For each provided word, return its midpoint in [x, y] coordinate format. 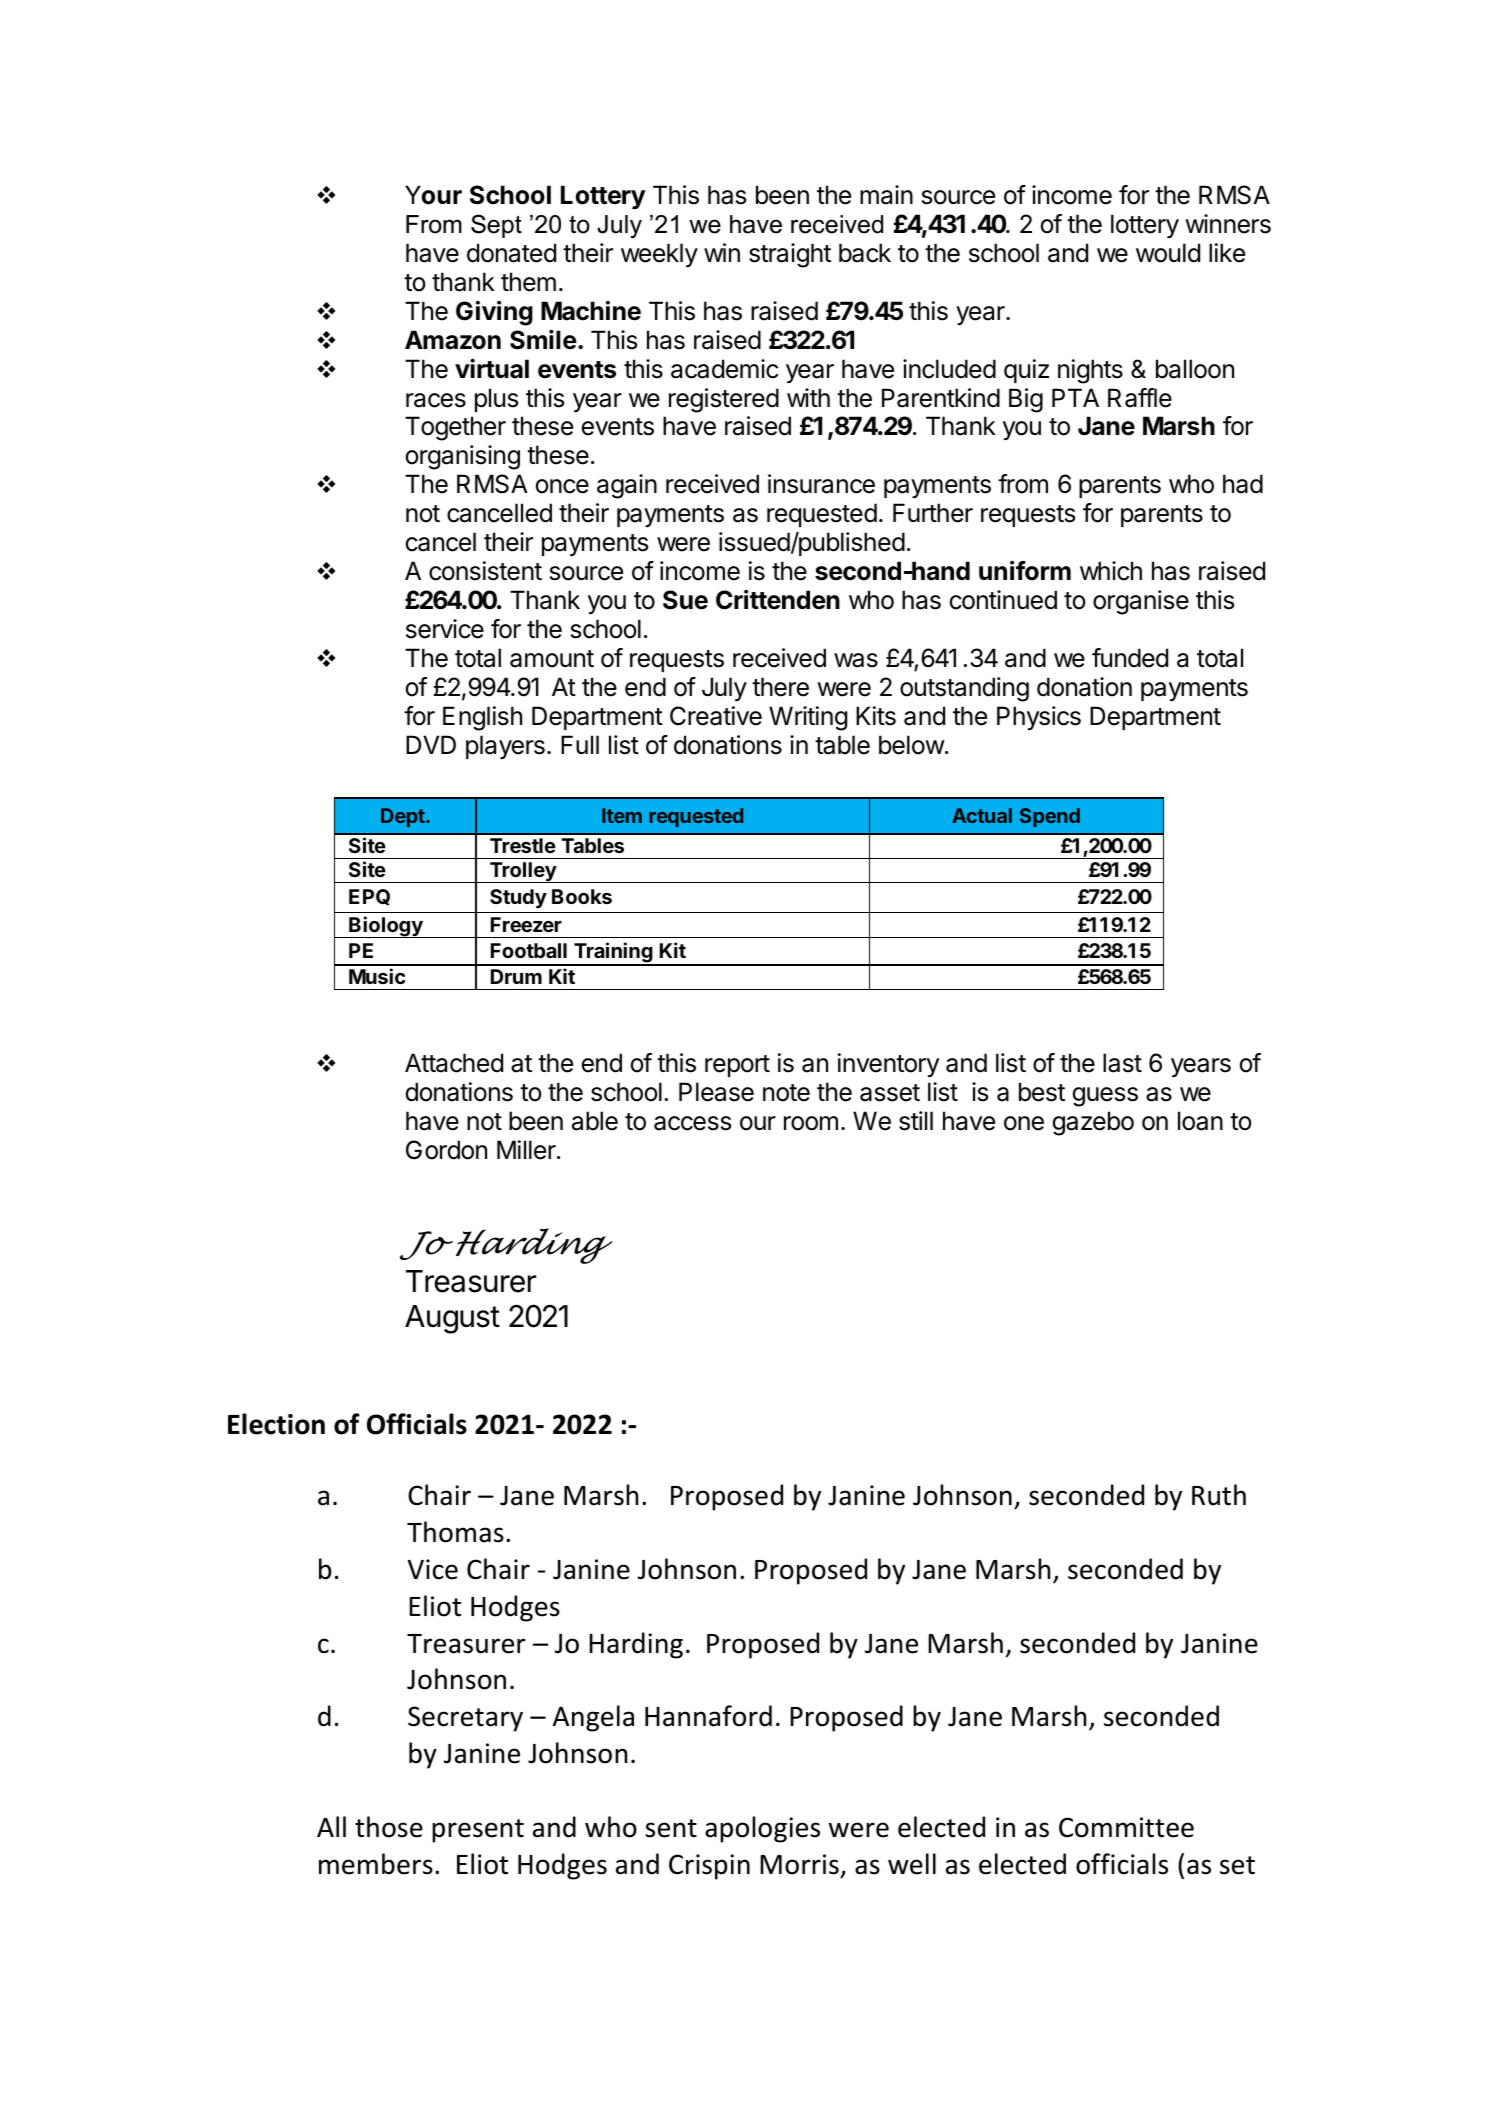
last [1122, 1063]
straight [790, 255]
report [737, 1066]
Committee [1126, 1827]
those [389, 1827]
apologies [762, 1829]
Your [433, 195]
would [1168, 253]
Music [377, 976]
